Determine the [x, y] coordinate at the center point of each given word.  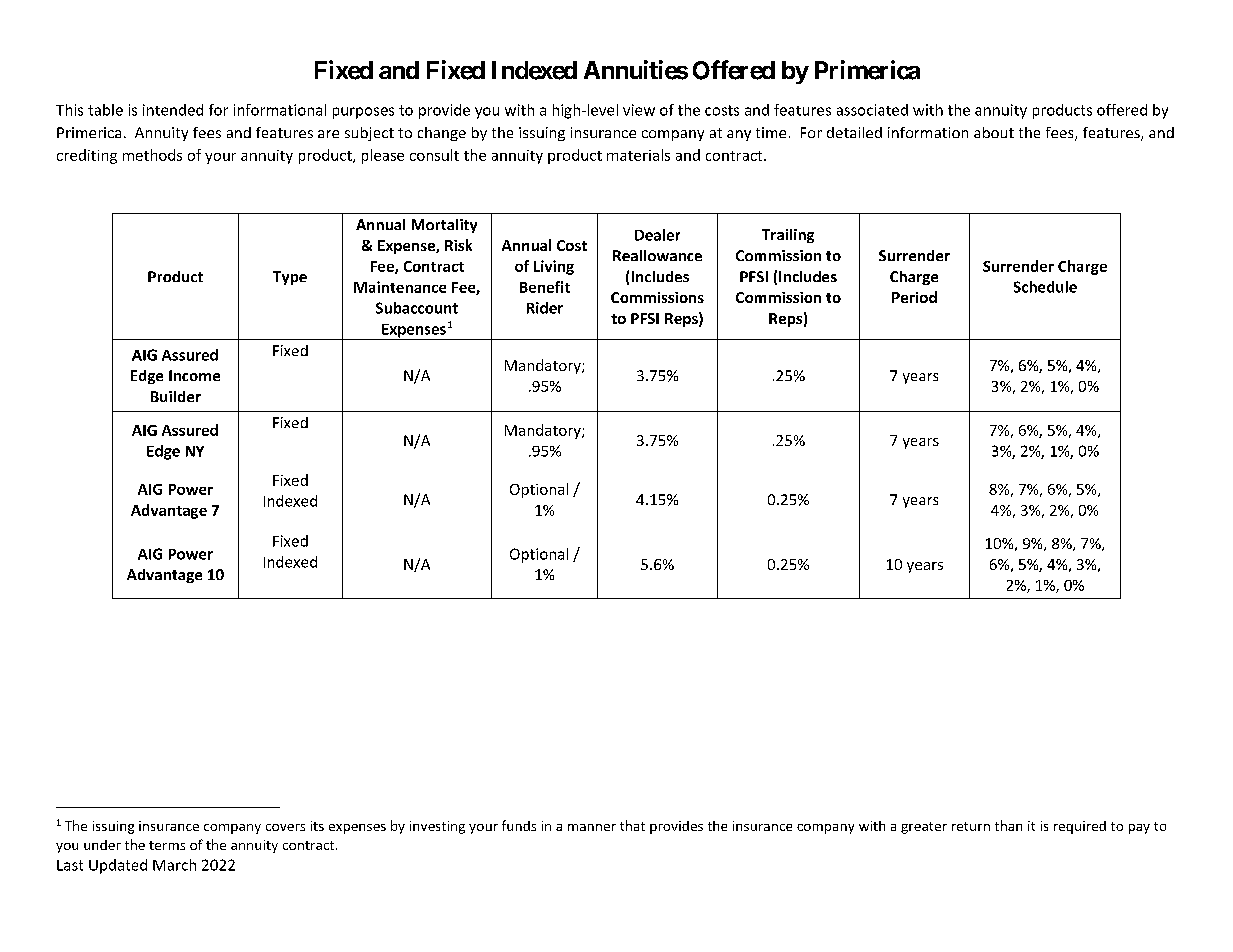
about [994, 132]
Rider [545, 308]
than [1008, 825]
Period [914, 297]
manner [592, 827]
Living [554, 267]
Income [194, 375]
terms [167, 845]
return [971, 826]
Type [290, 278]
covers [285, 827]
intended [173, 110]
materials [638, 155]
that [632, 825]
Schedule [1045, 287]
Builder [176, 396]
